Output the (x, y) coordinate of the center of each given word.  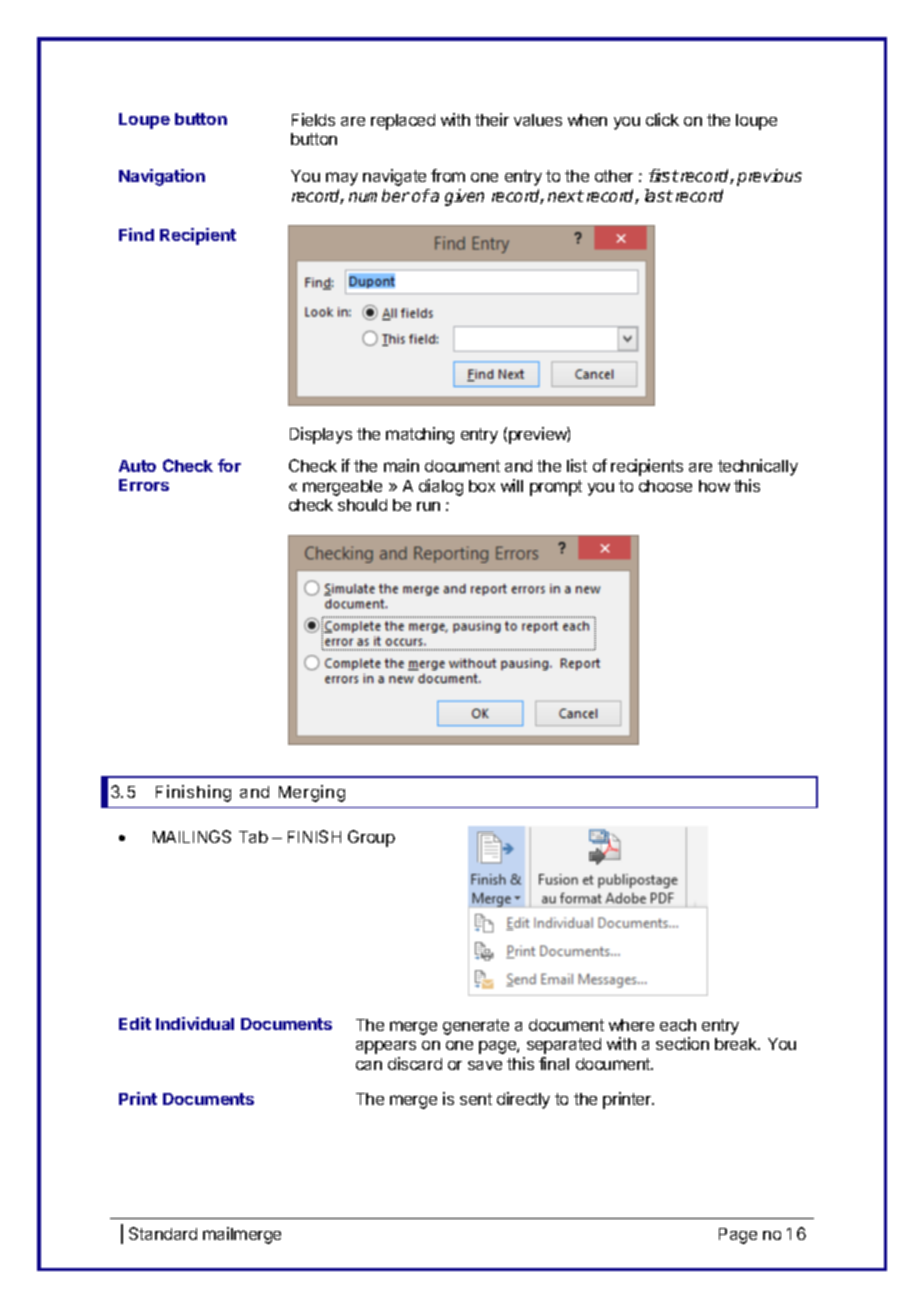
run (428, 506)
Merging (312, 793)
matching (420, 435)
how (714, 486)
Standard (163, 1233)
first (664, 175)
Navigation (162, 177)
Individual (195, 1023)
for (229, 465)
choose (665, 486)
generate (476, 1027)
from (448, 175)
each (678, 1025)
